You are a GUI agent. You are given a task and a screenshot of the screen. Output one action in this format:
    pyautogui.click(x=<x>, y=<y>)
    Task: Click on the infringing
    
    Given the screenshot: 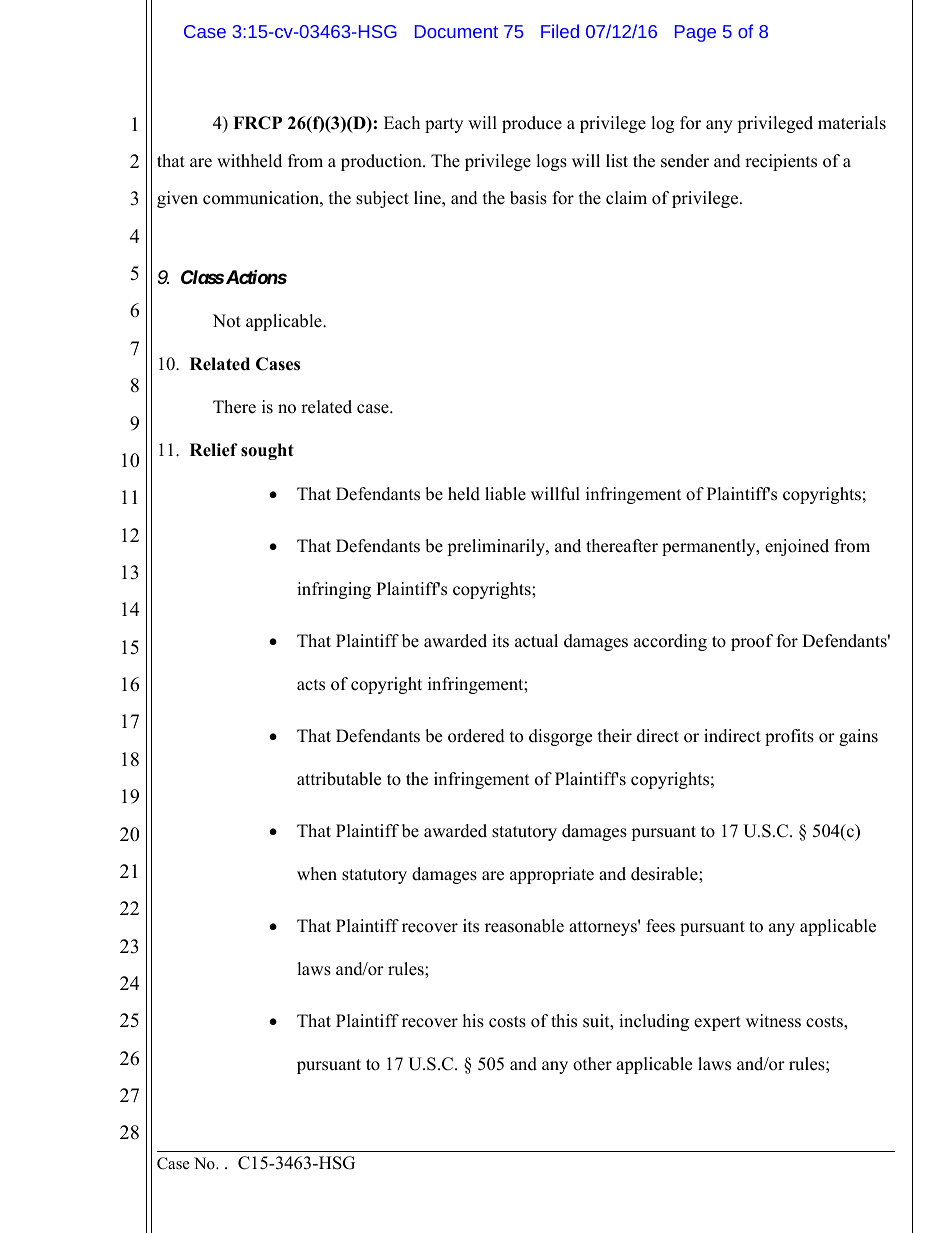 What is the action you would take?
    pyautogui.click(x=334, y=590)
